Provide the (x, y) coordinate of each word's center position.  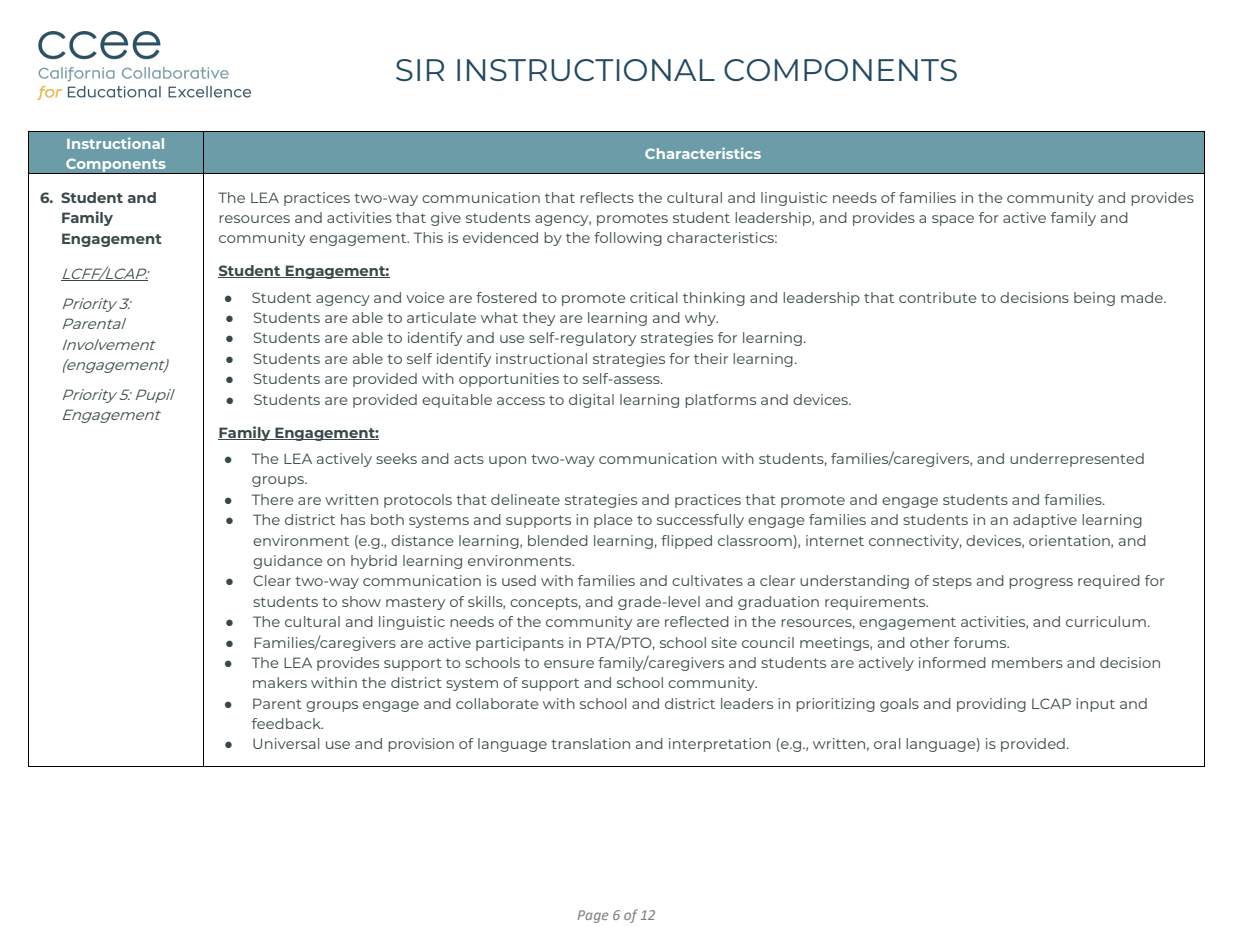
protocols (418, 501)
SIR (420, 70)
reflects (607, 197)
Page (593, 916)
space (953, 220)
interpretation (720, 745)
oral (887, 743)
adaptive (1045, 521)
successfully (700, 521)
